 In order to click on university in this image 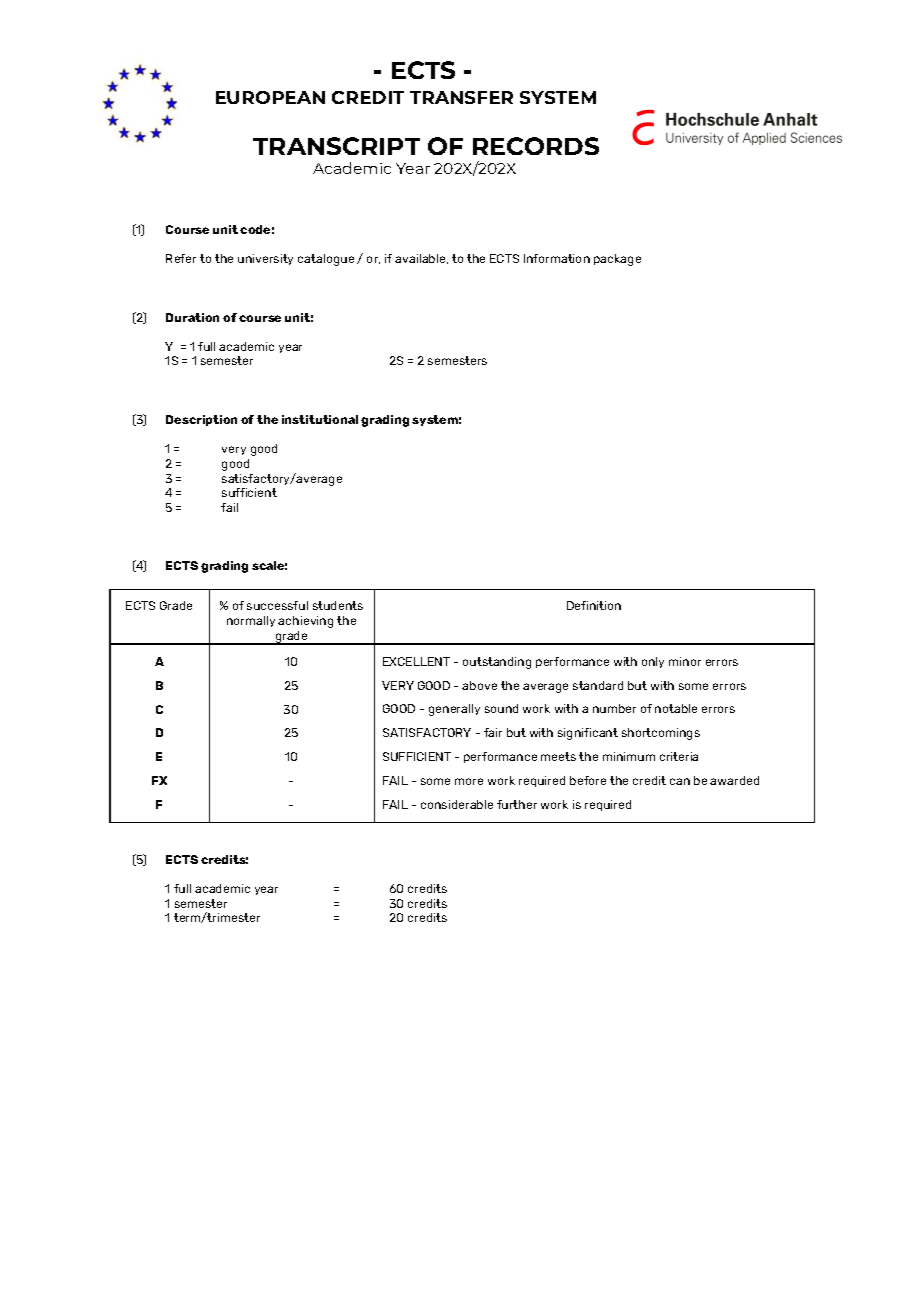, I will do `click(265, 259)`.
